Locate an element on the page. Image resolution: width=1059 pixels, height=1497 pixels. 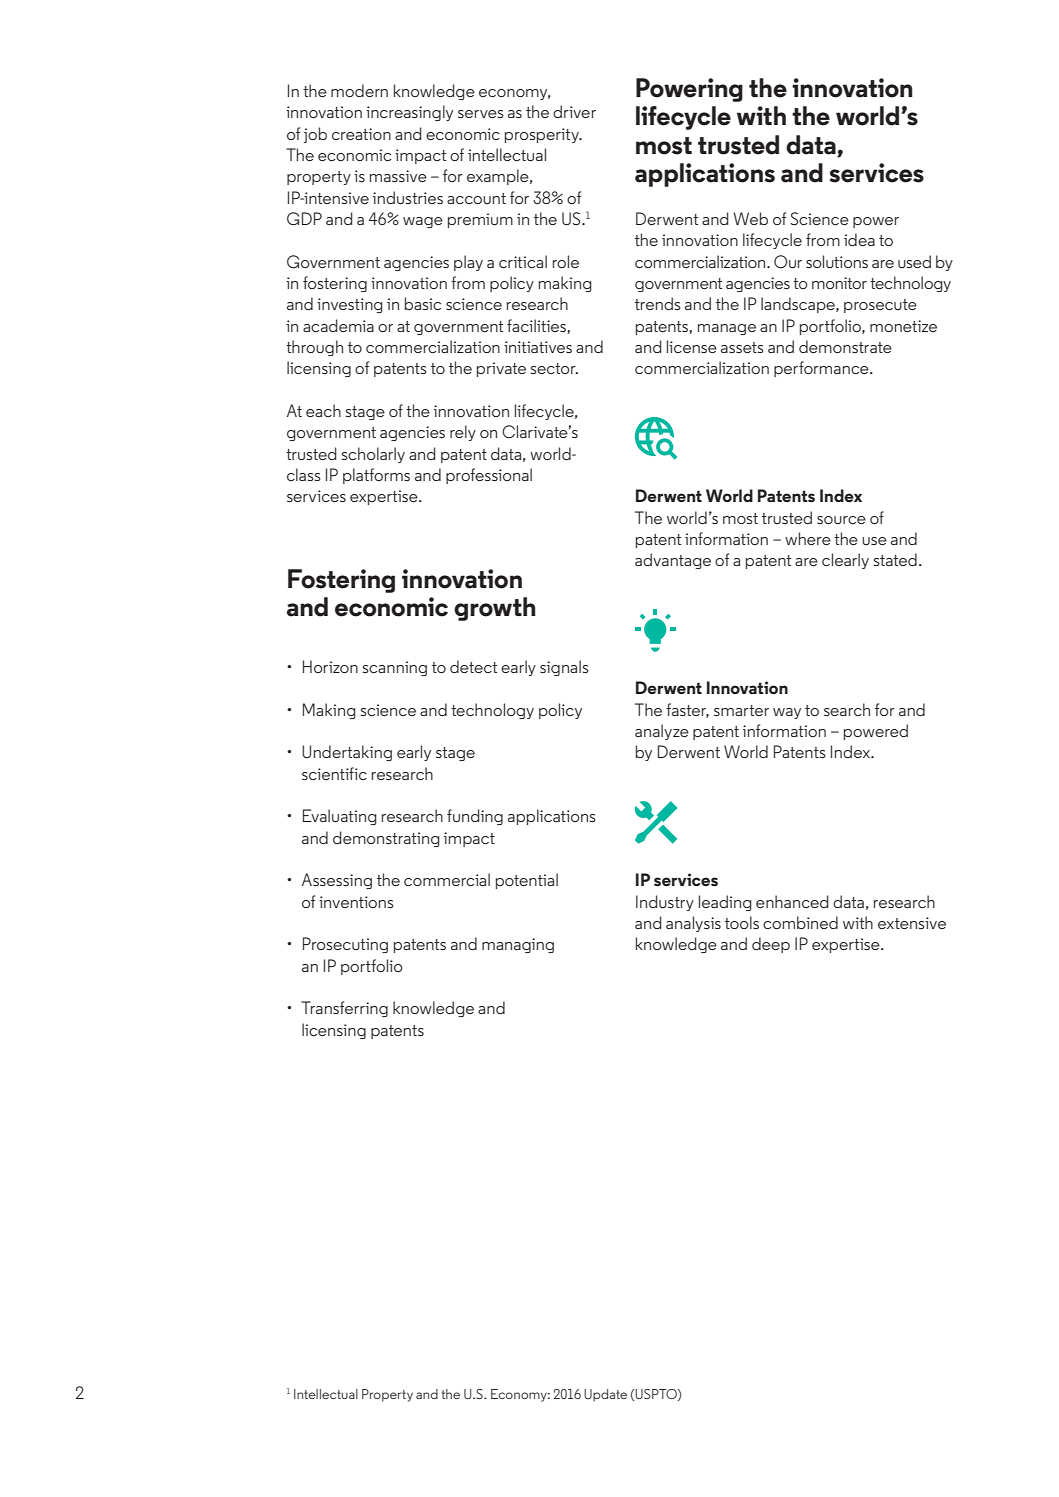
Prosecuting is located at coordinates (345, 945).
